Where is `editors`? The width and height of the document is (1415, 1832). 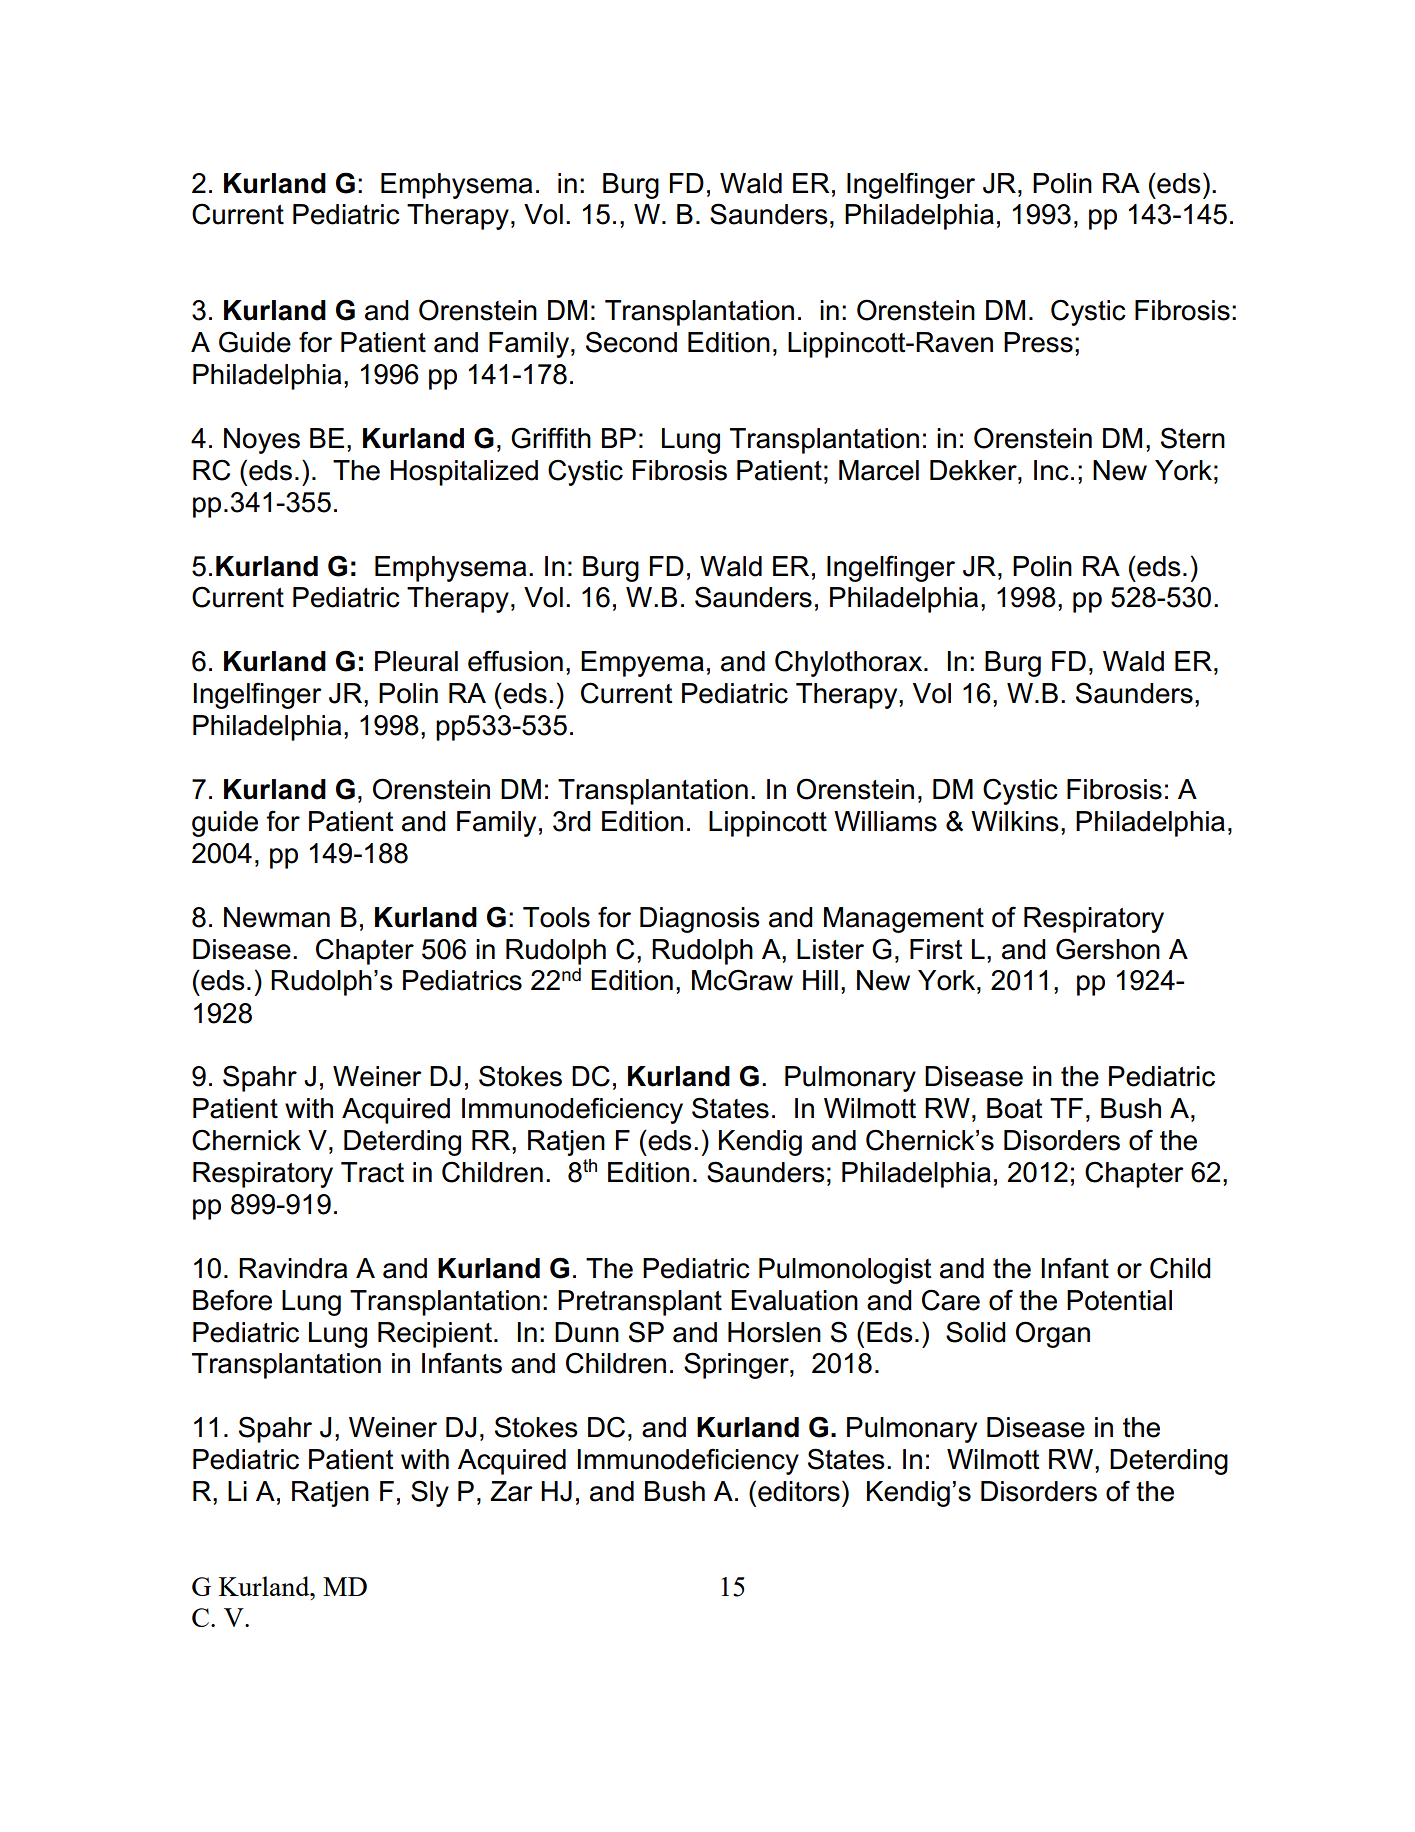
editors is located at coordinates (799, 1491).
